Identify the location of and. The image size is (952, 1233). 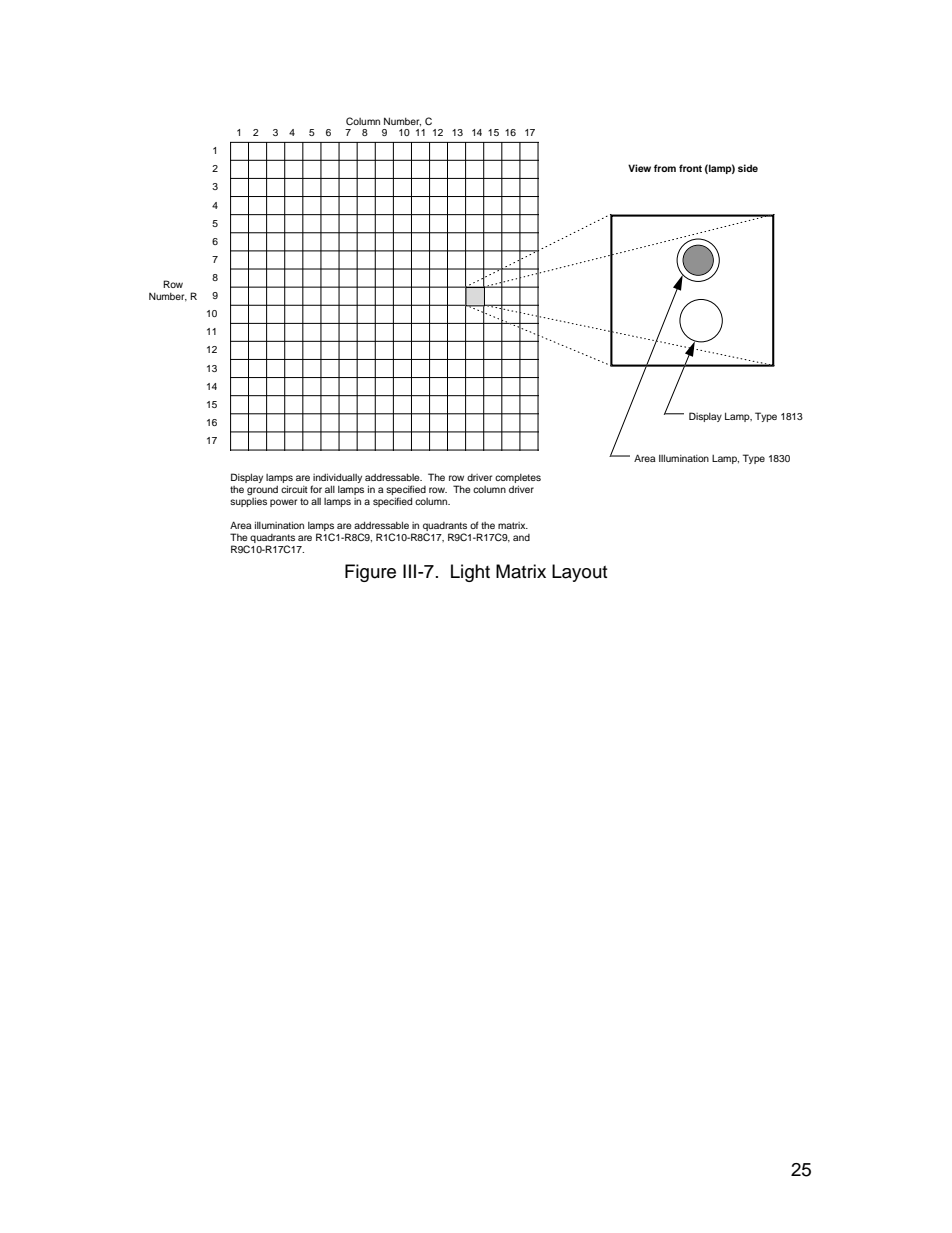
(521, 537).
